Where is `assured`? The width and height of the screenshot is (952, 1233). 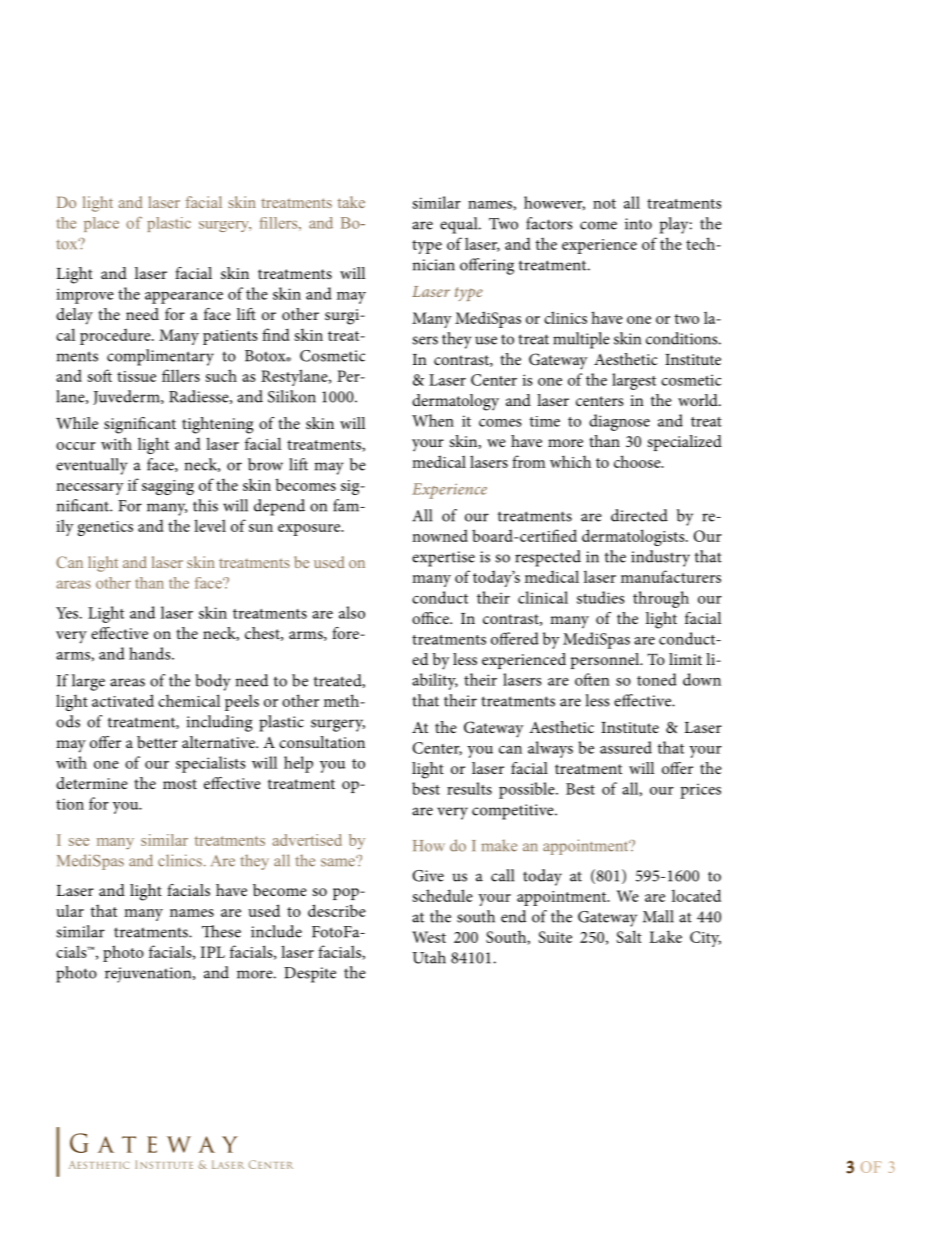 assured is located at coordinates (626, 747).
